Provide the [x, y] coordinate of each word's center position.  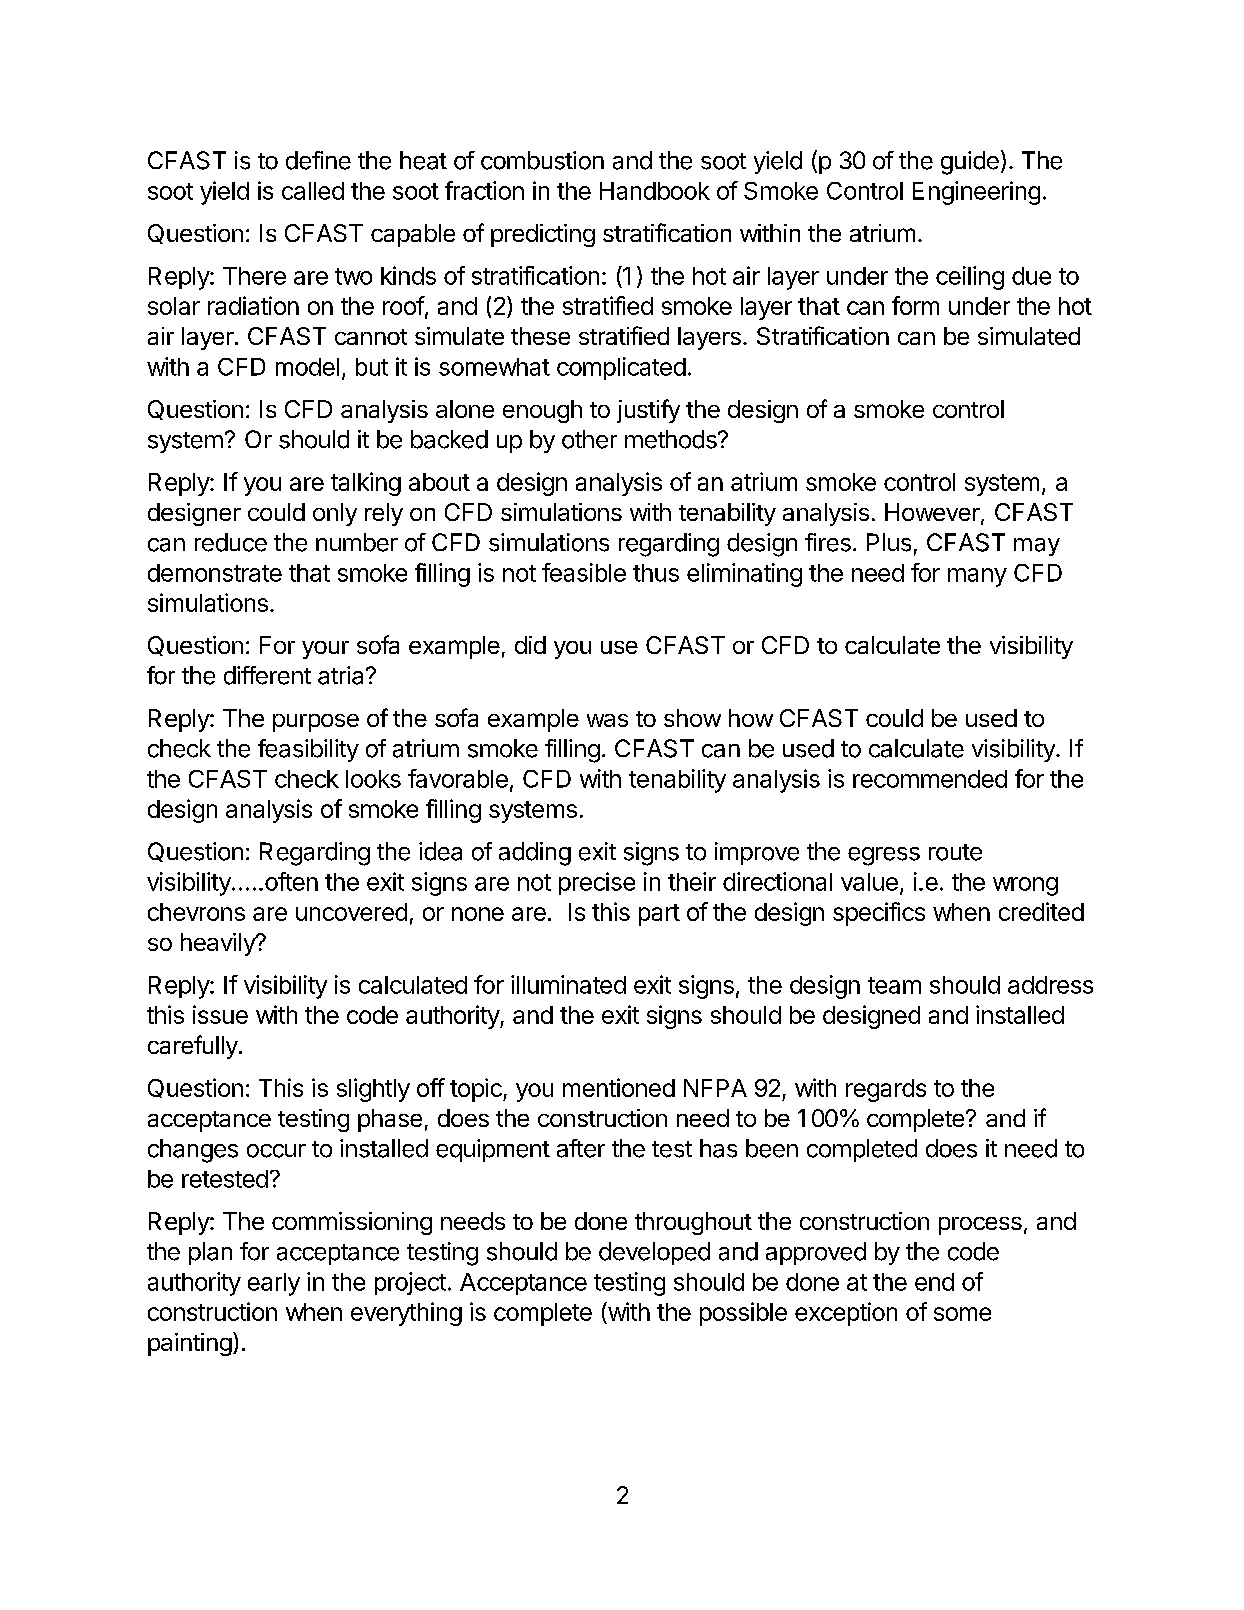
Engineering [976, 193]
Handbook [655, 191]
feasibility [308, 750]
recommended [930, 779]
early [274, 1284]
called [313, 191]
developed [654, 1253]
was [607, 720]
